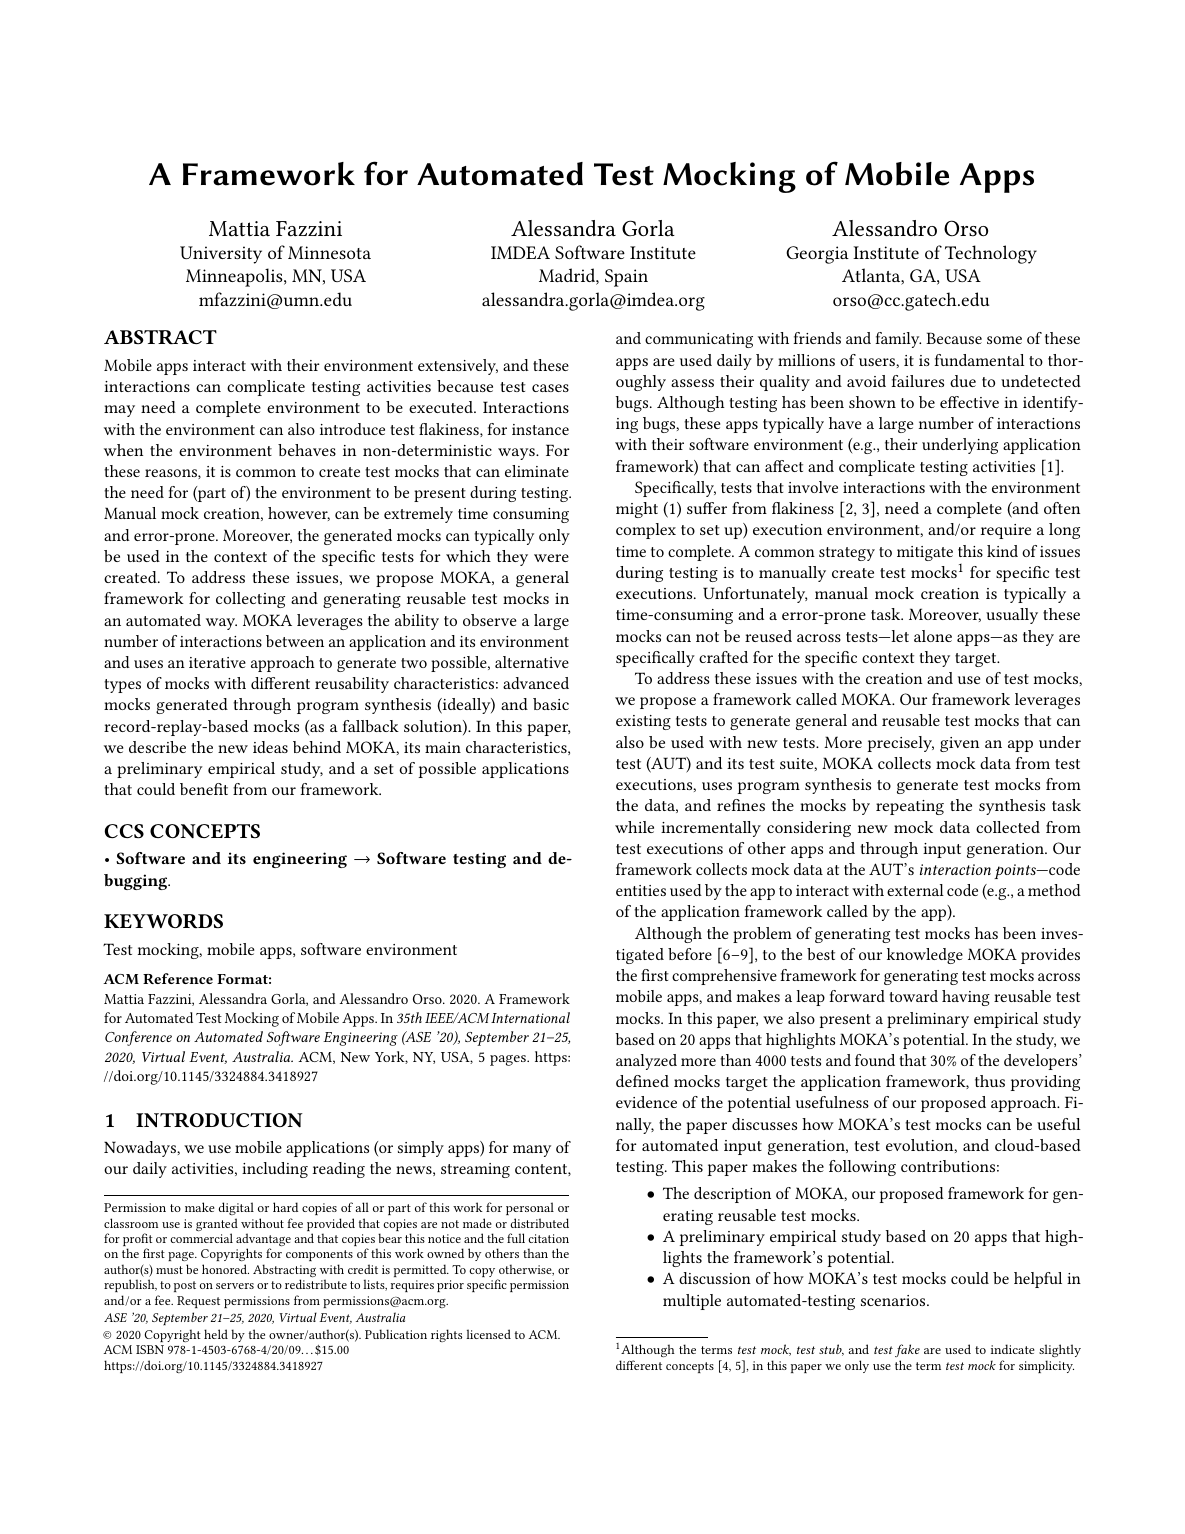  What do you see at coordinates (488, 1334) in the page?
I see `licensed` at bounding box center [488, 1334].
